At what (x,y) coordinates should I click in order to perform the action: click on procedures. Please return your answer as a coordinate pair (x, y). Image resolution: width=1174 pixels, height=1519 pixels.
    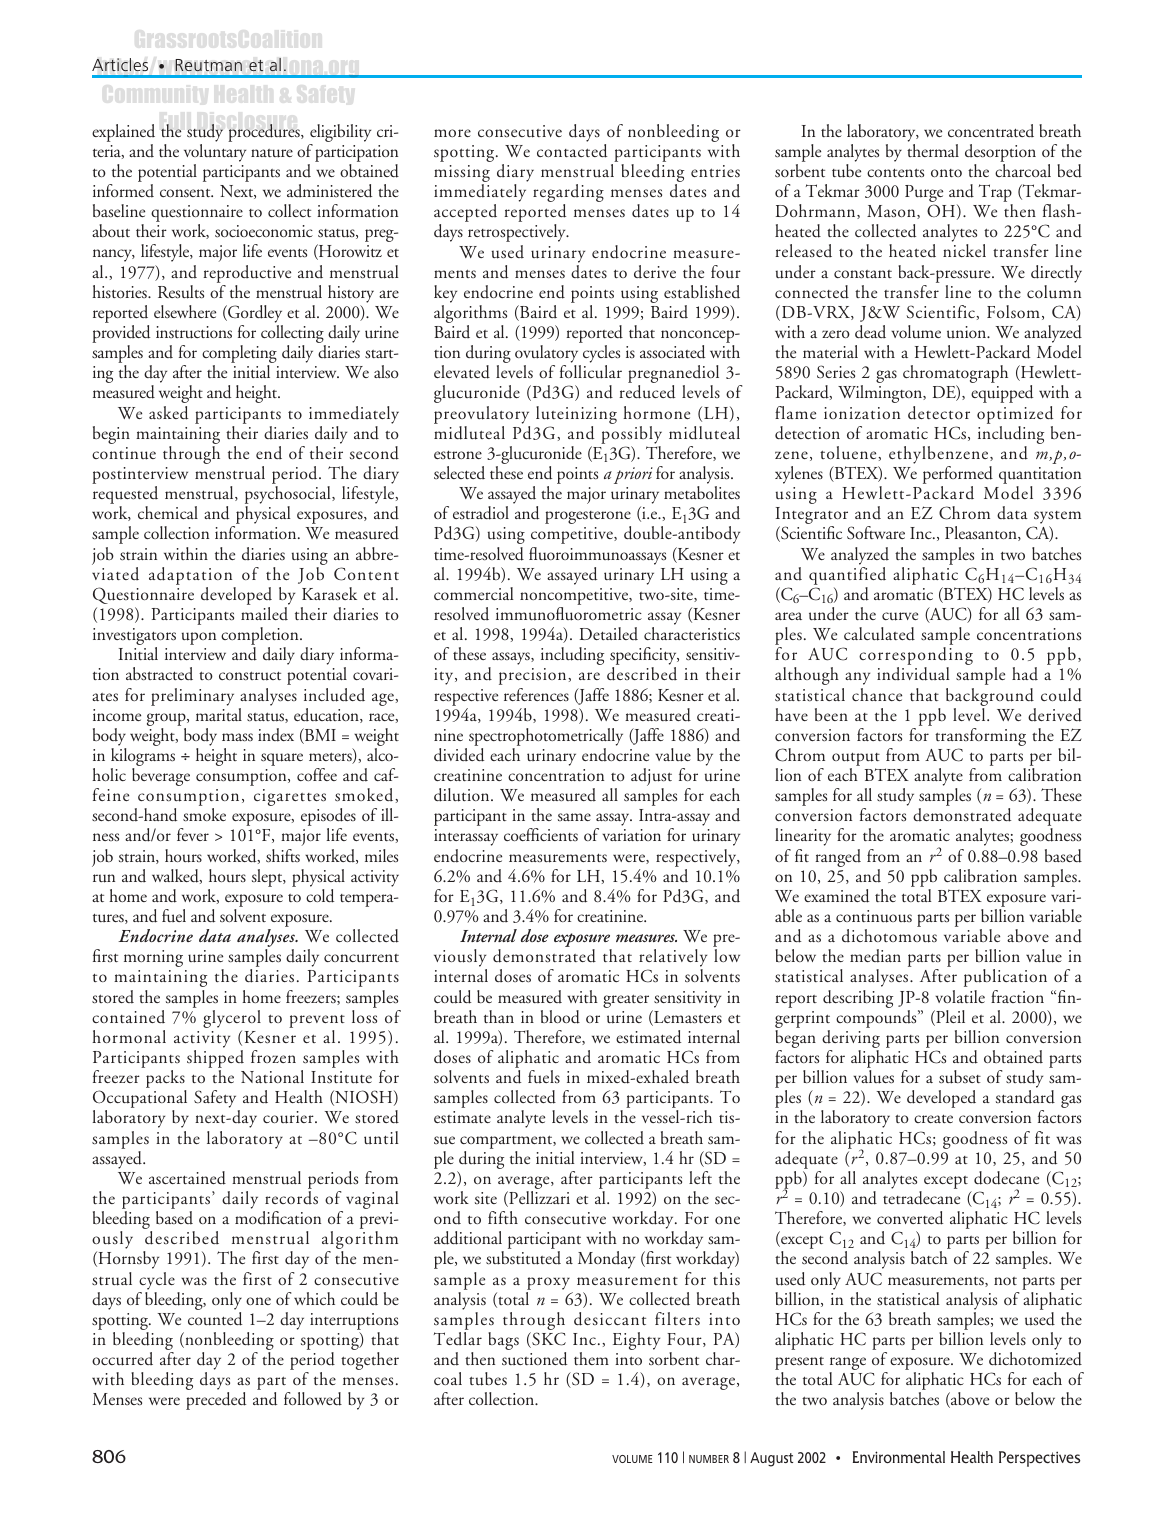
    Looking at the image, I should click on (265, 133).
